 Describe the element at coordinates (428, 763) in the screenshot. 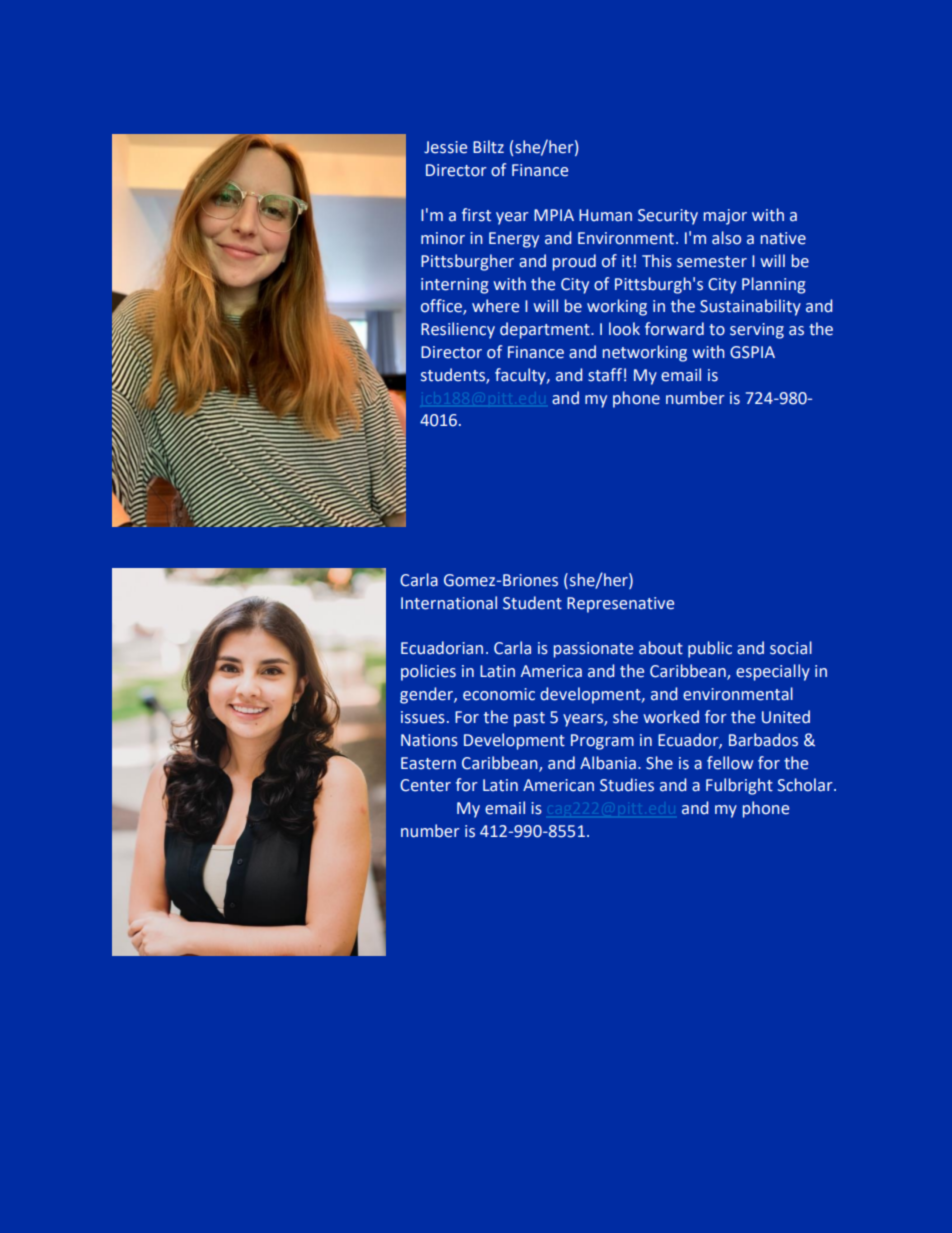

I see `Eastern` at that location.
